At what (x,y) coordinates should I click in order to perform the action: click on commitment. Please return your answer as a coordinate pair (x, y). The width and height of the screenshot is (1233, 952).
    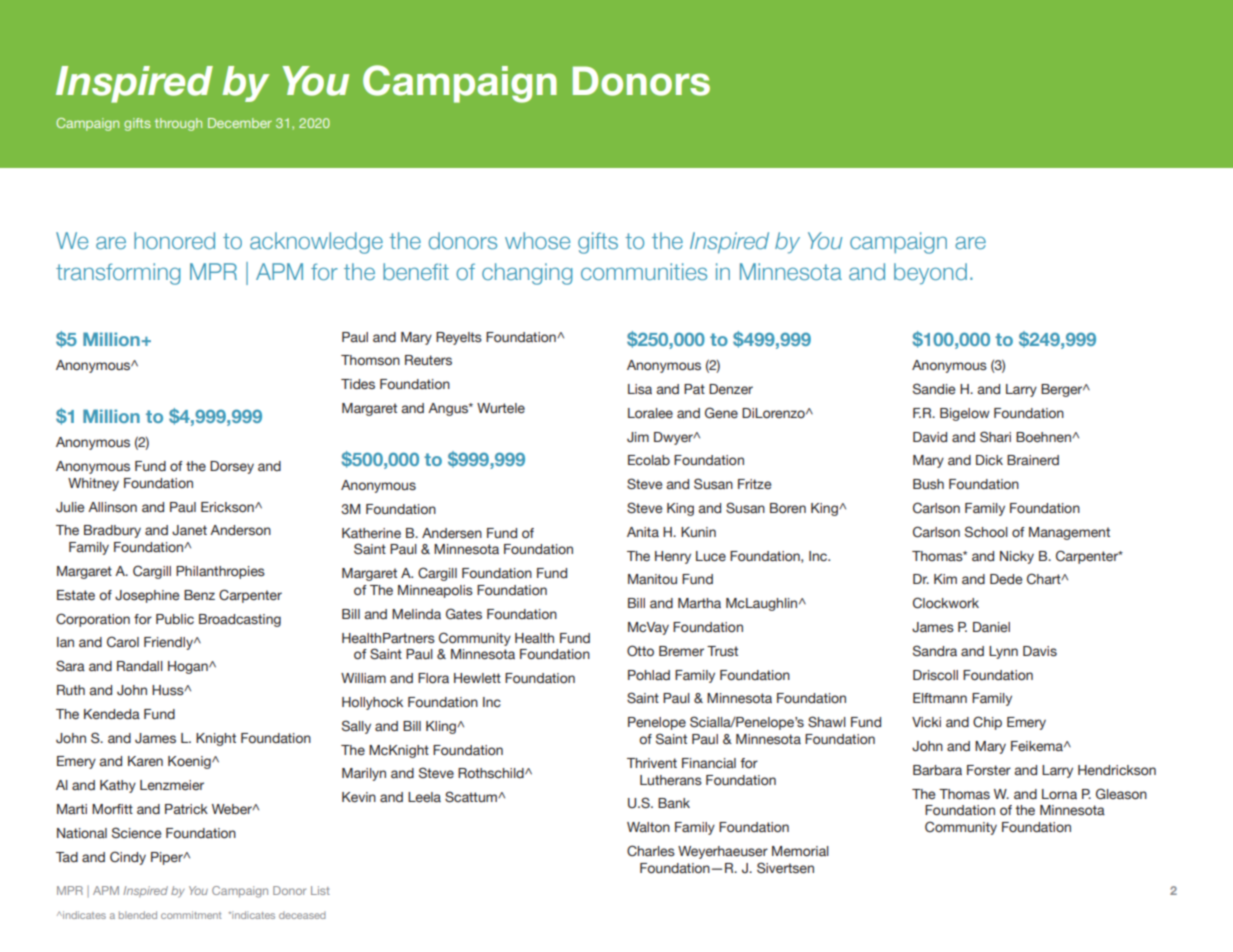
    Looking at the image, I should click on (191, 915).
